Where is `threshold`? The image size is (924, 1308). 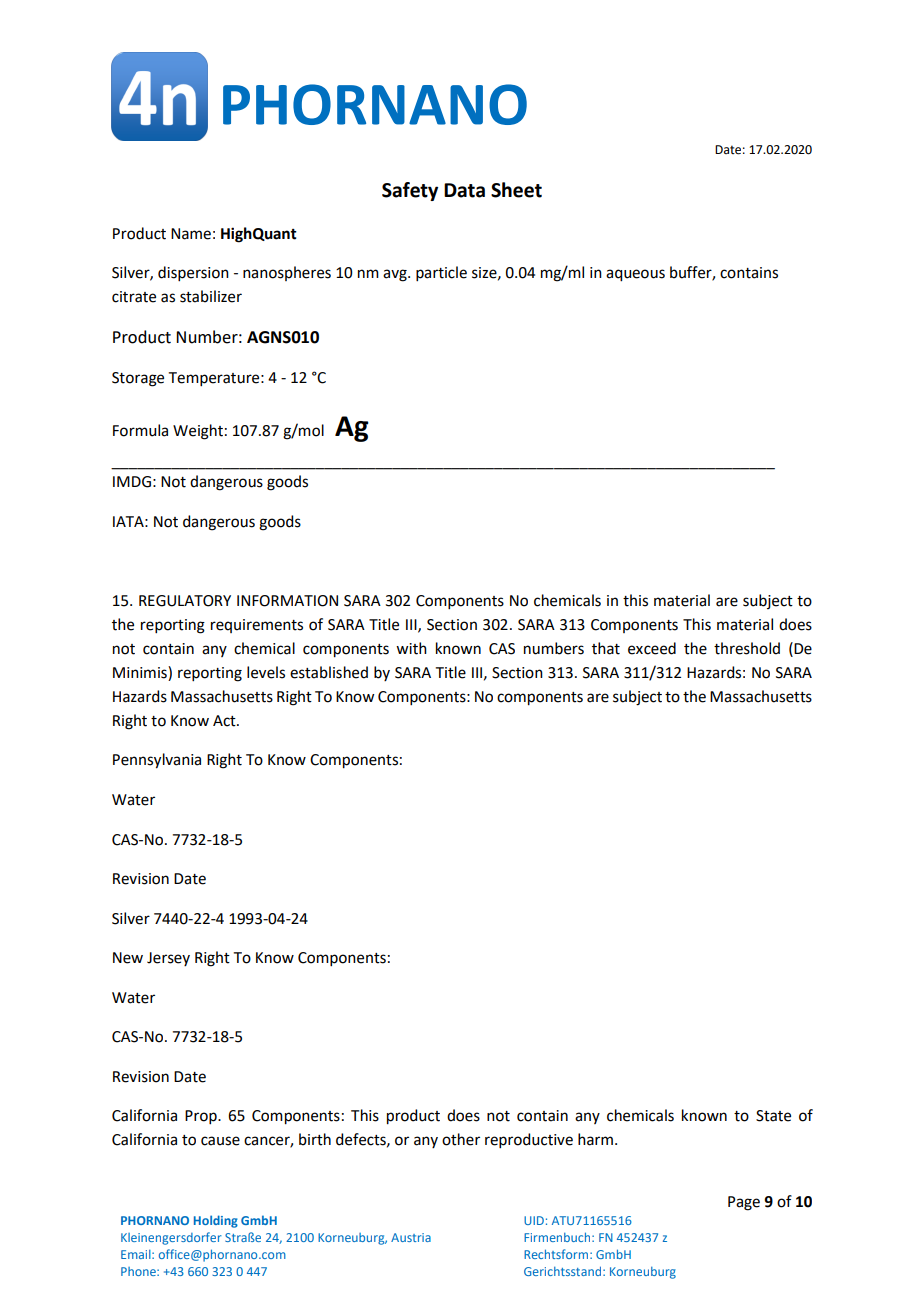
threshold is located at coordinates (747, 648).
